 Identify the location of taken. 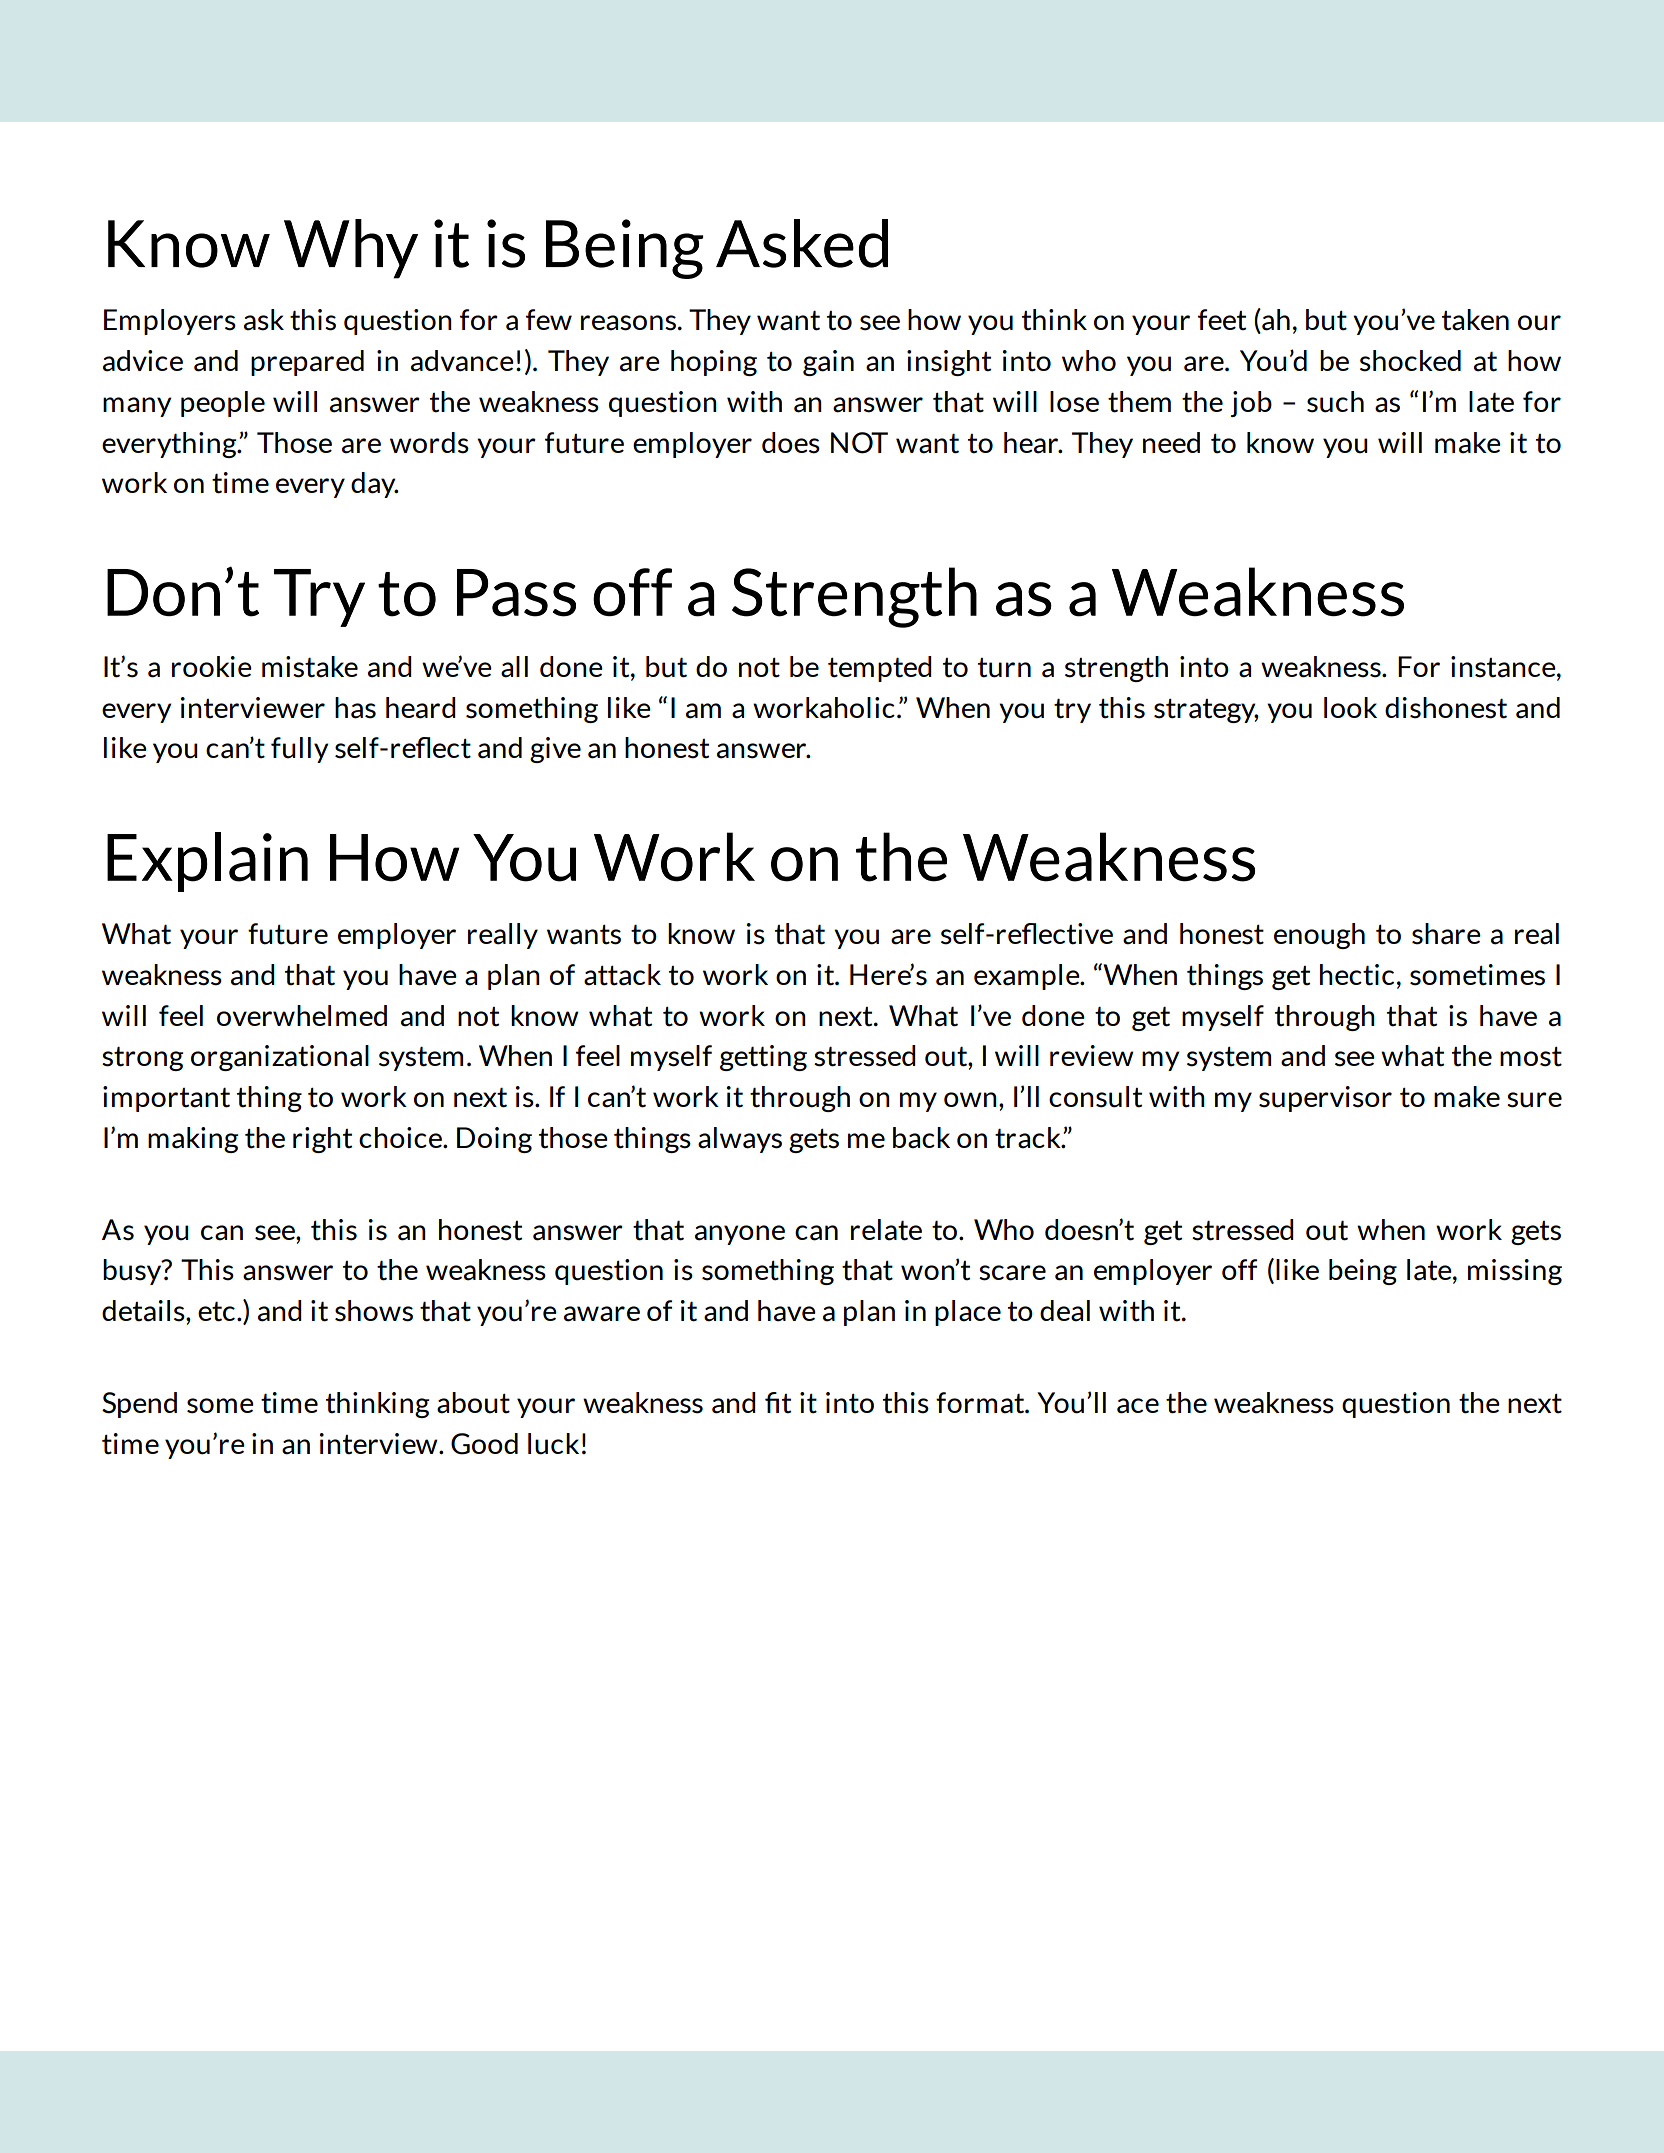
(1475, 320).
